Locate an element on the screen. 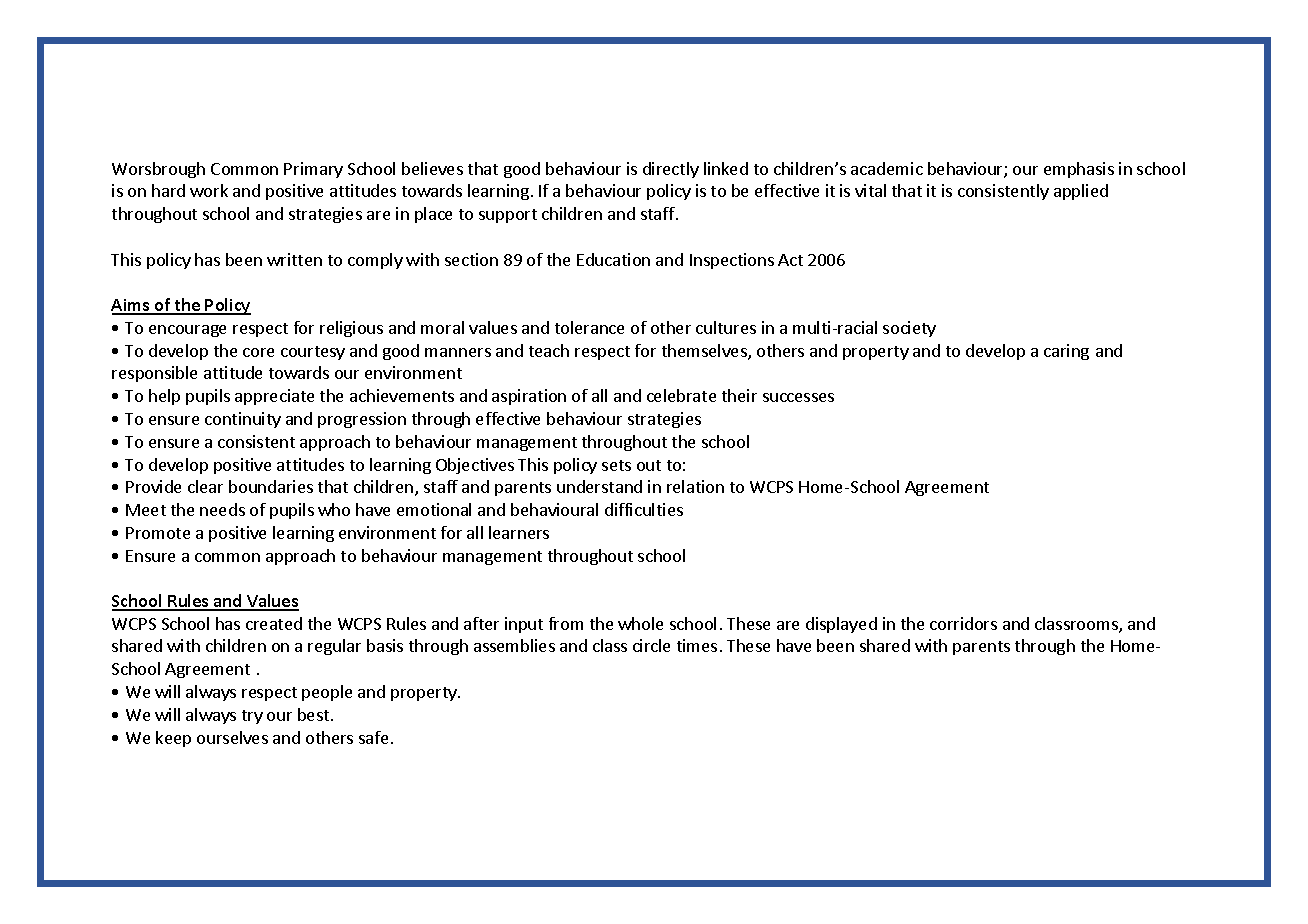 This screenshot has height=924, width=1308. tolerance is located at coordinates (589, 327).
